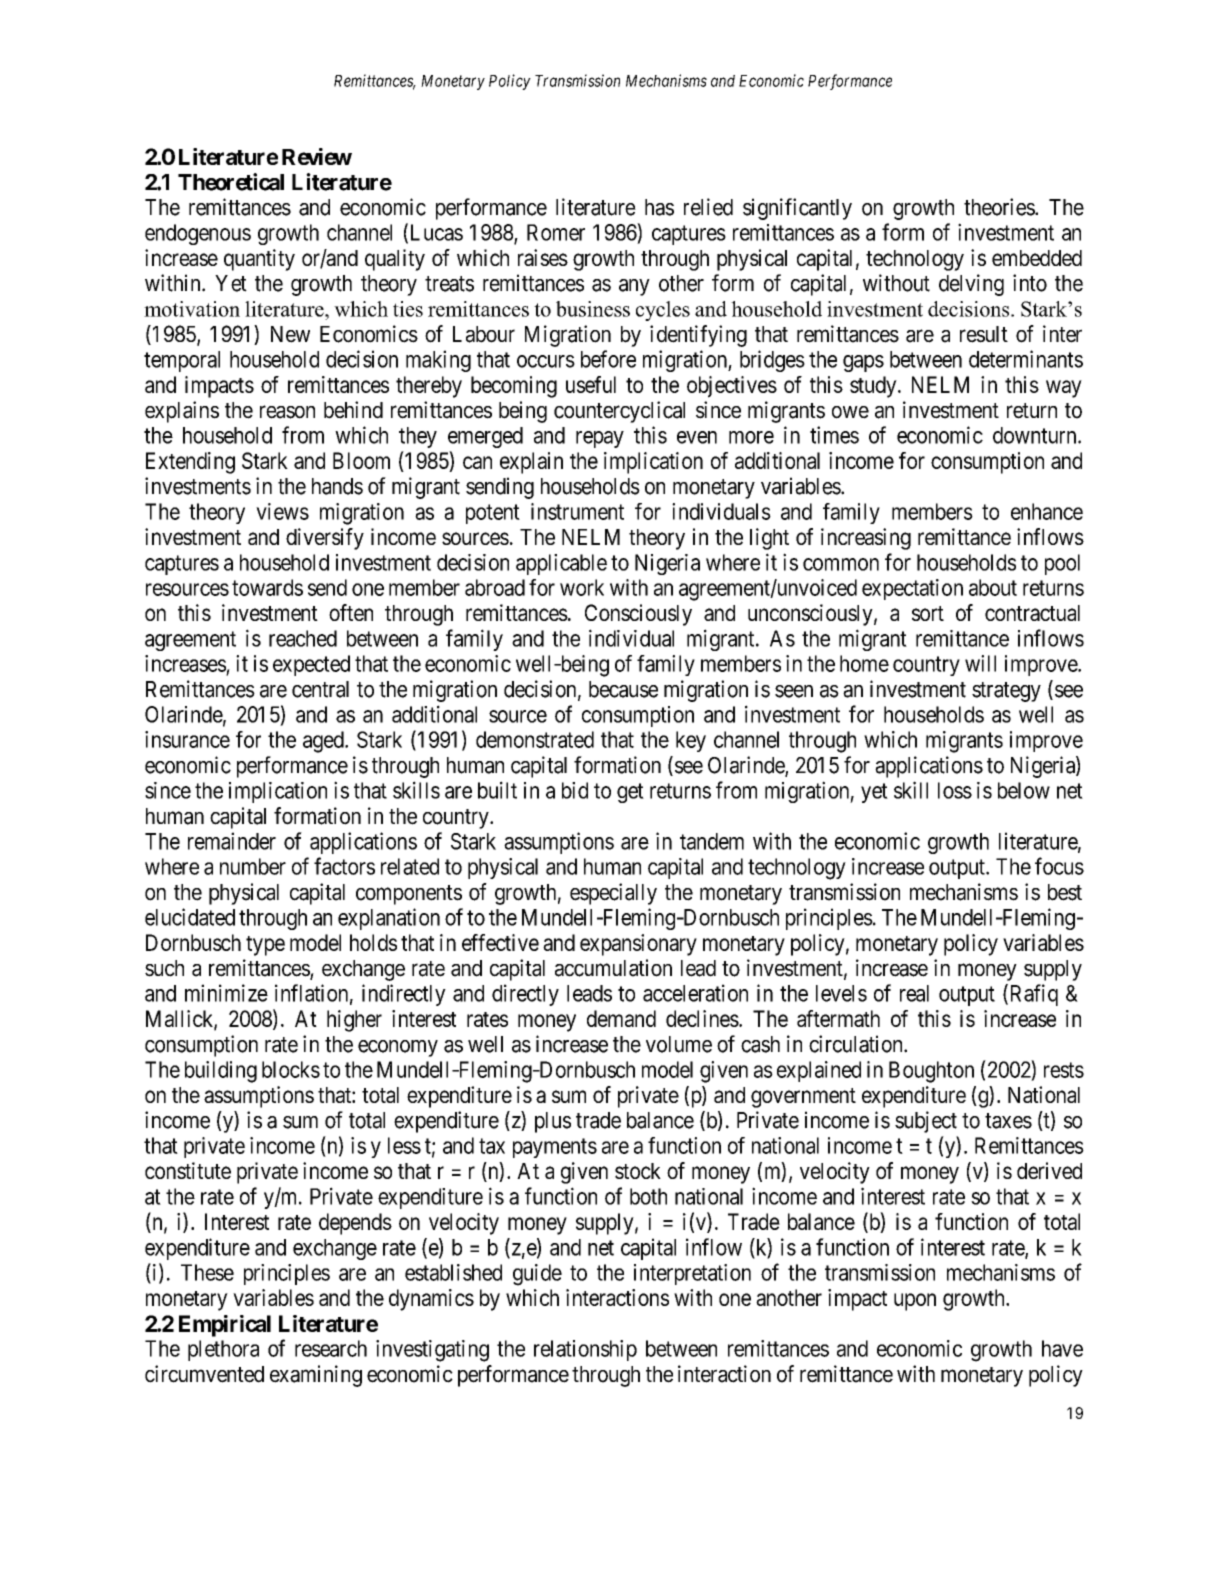 The image size is (1227, 1588). What do you see at coordinates (1000, 207) in the page?
I see `theories` at bounding box center [1000, 207].
